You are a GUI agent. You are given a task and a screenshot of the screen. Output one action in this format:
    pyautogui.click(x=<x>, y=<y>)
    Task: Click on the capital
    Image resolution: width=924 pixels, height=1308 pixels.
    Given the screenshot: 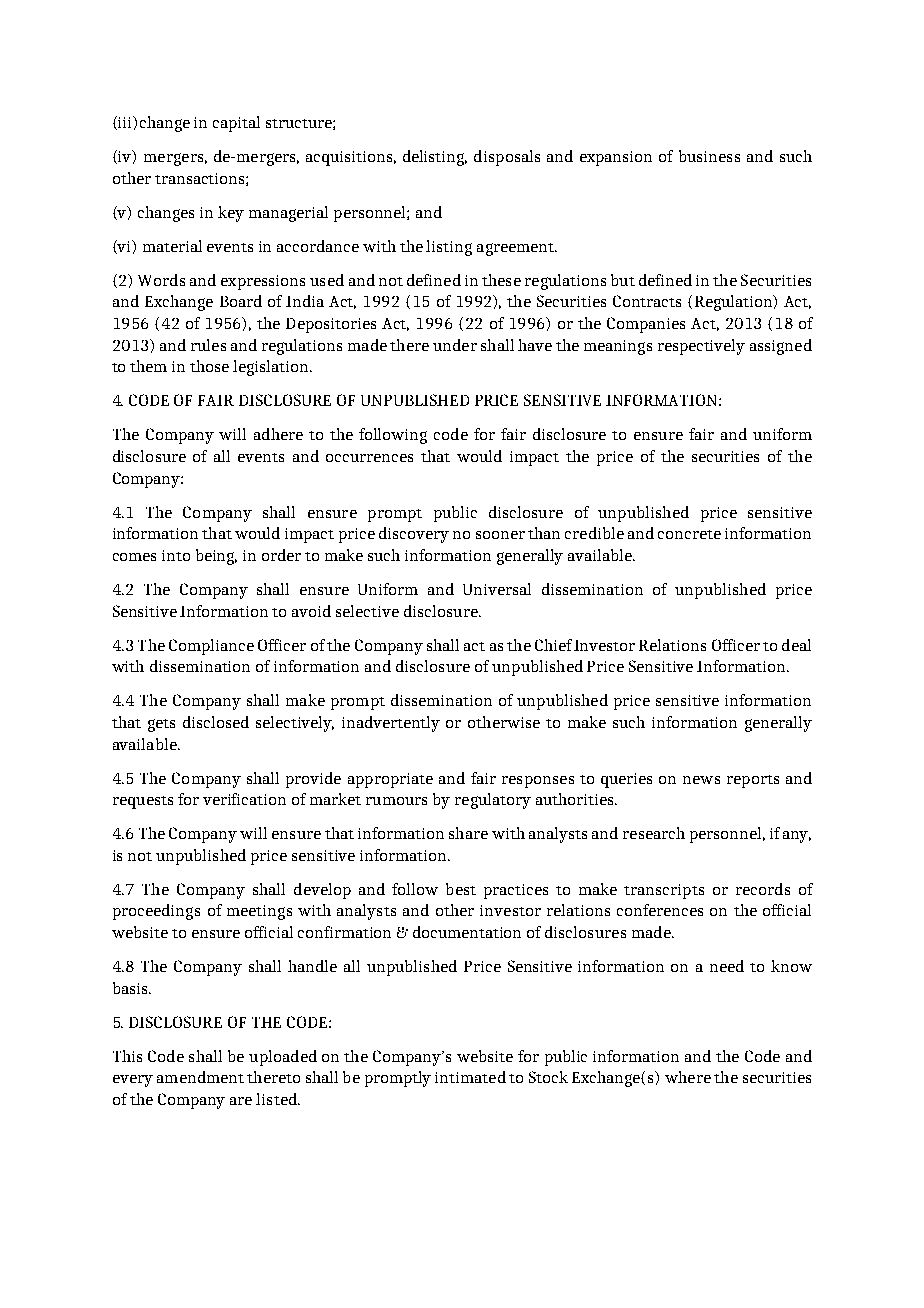 What is the action you would take?
    pyautogui.click(x=236, y=124)
